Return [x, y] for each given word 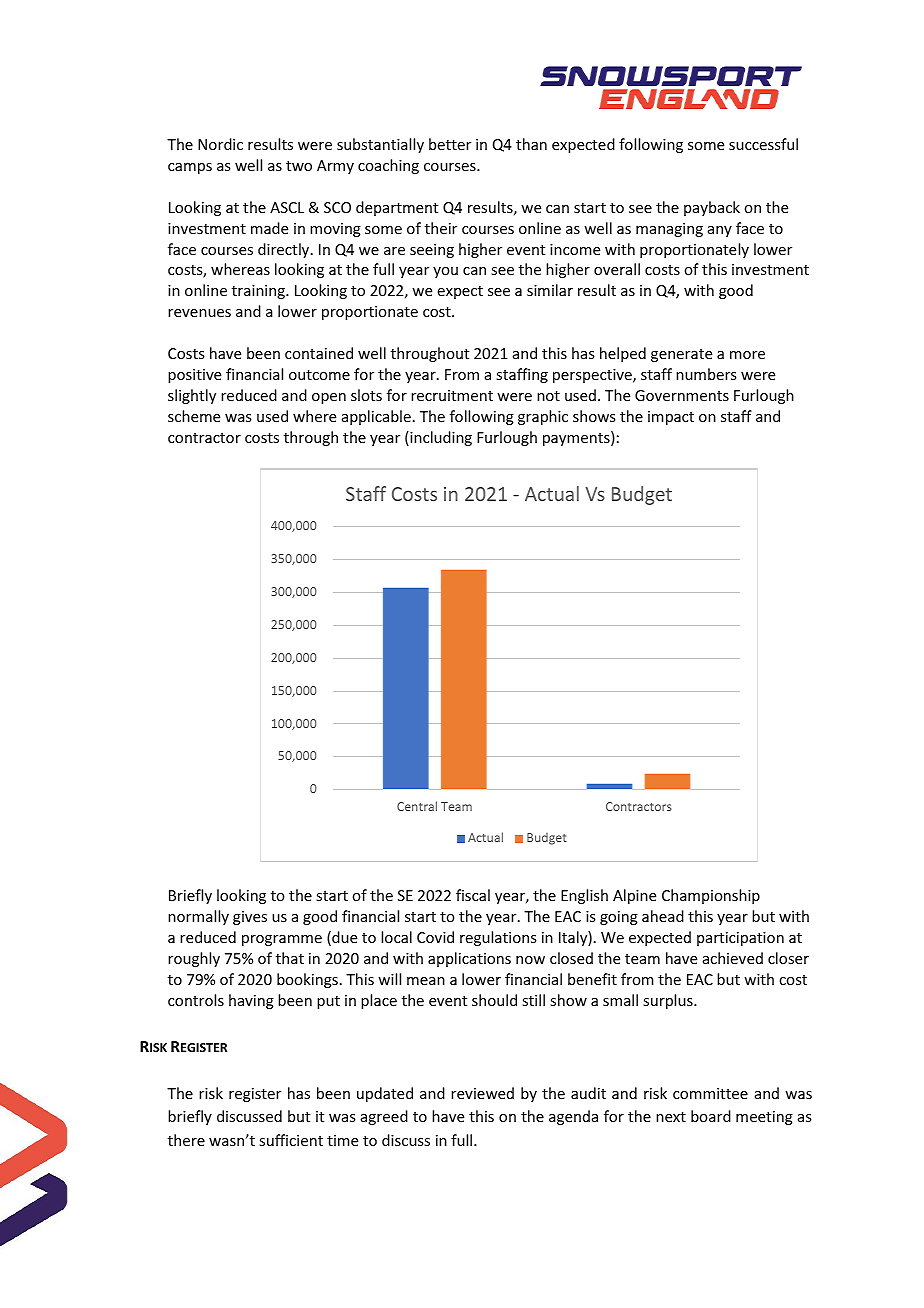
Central [417, 806]
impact [671, 418]
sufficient [291, 1140]
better [450, 144]
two [299, 166]
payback [712, 208]
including [440, 438]
